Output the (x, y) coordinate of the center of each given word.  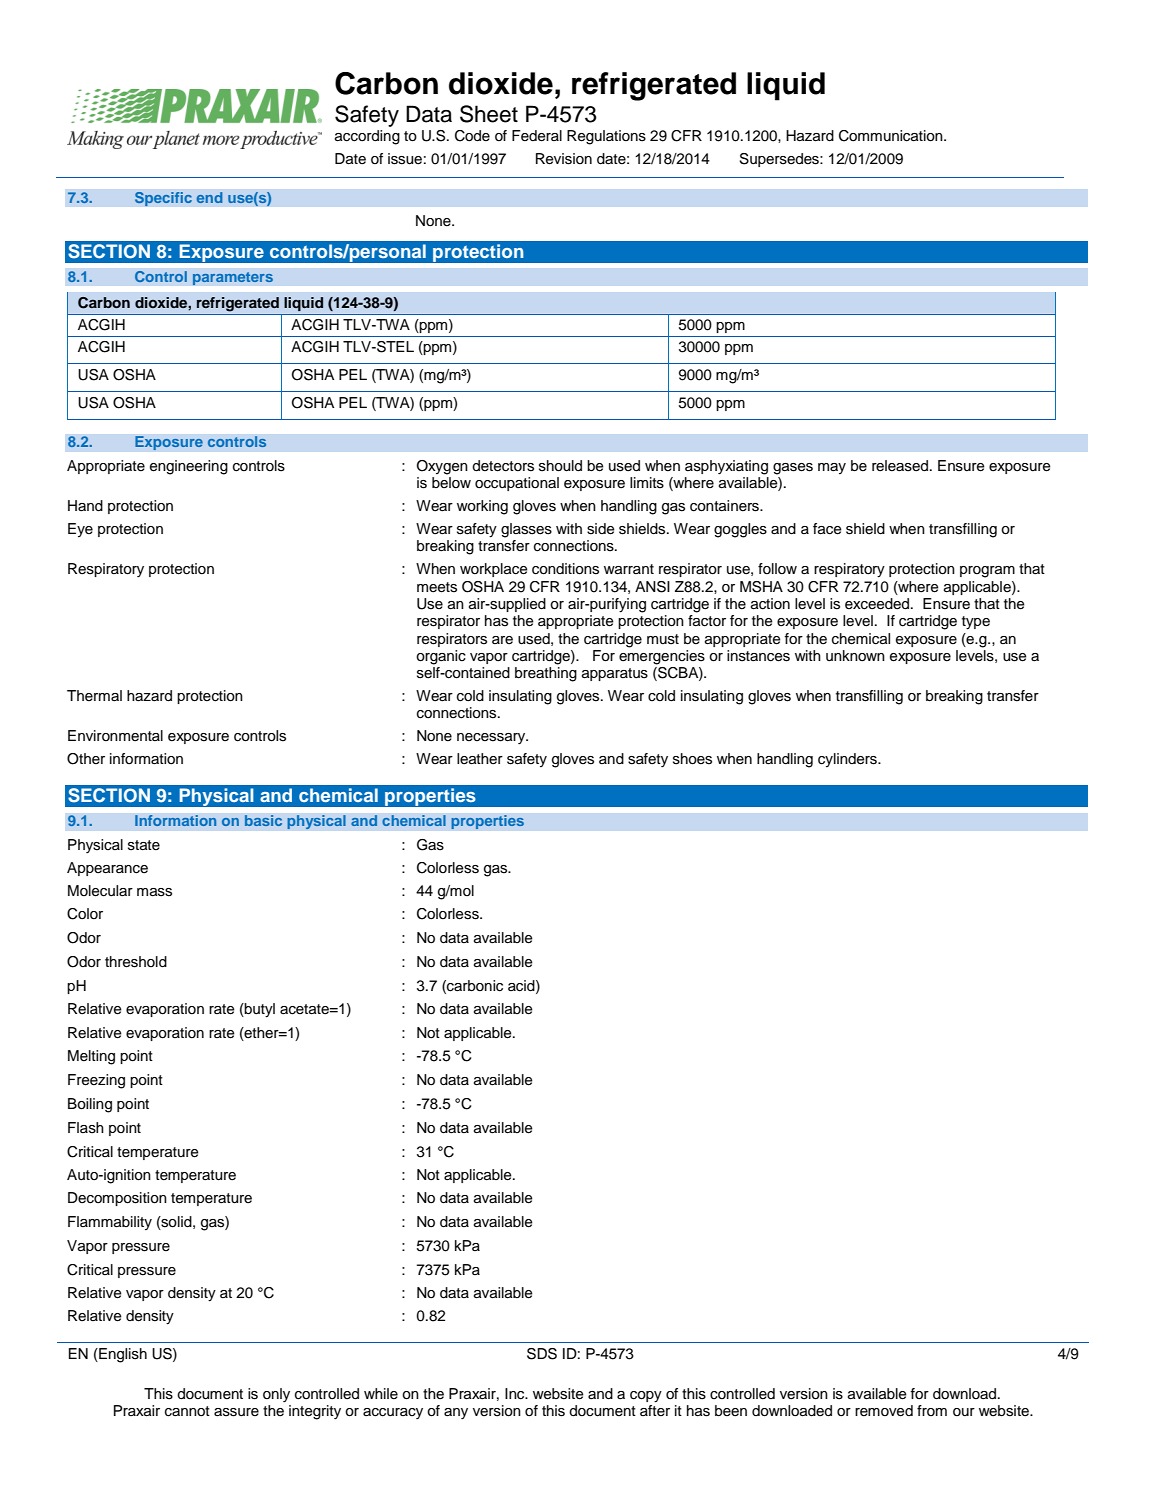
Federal (537, 136)
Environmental (115, 736)
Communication (892, 136)
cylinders (848, 760)
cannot (187, 1411)
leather (480, 759)
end (209, 197)
